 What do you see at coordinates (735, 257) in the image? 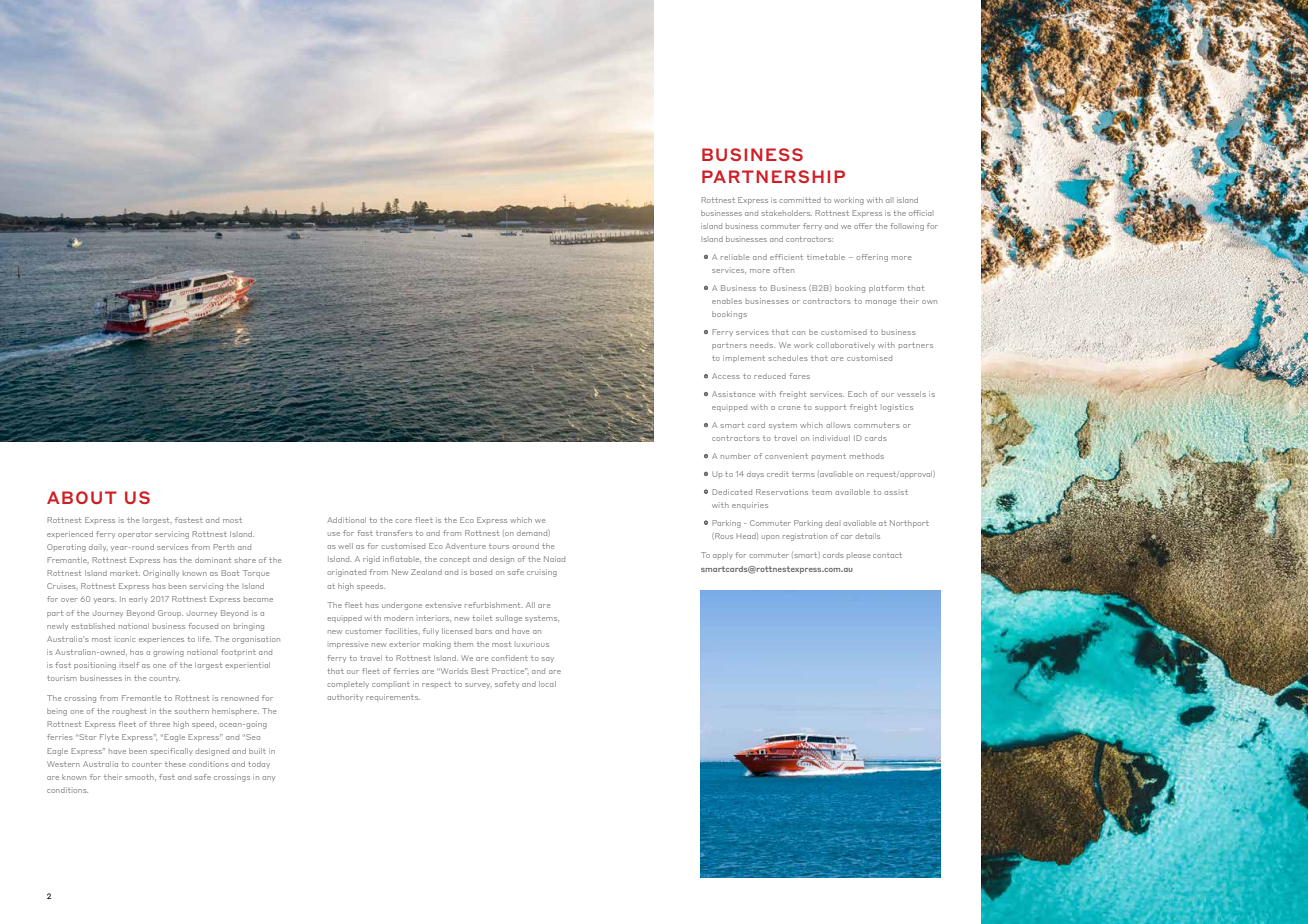
I see `reliable` at bounding box center [735, 257].
